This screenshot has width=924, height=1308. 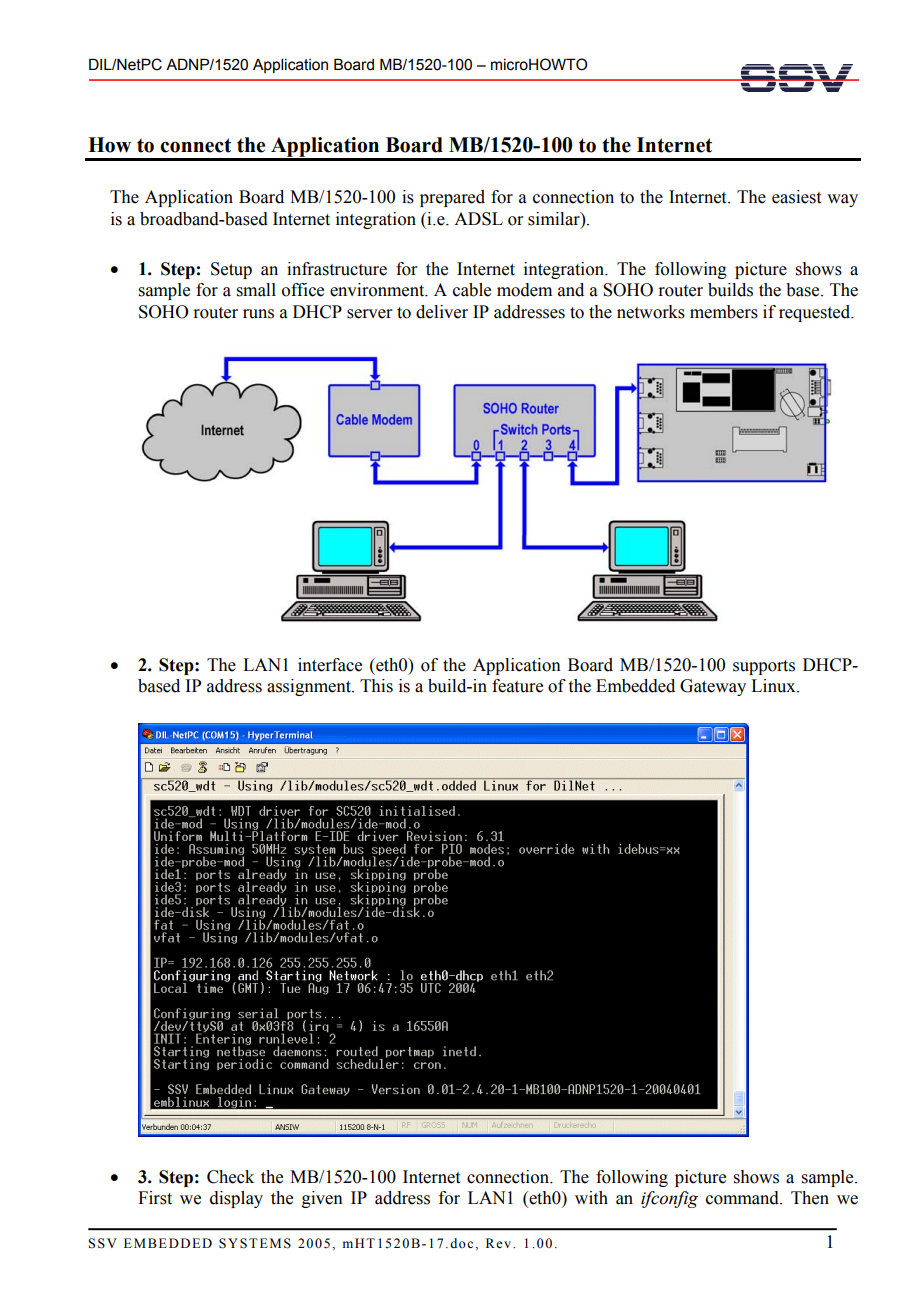 I want to click on This, so click(x=376, y=686).
